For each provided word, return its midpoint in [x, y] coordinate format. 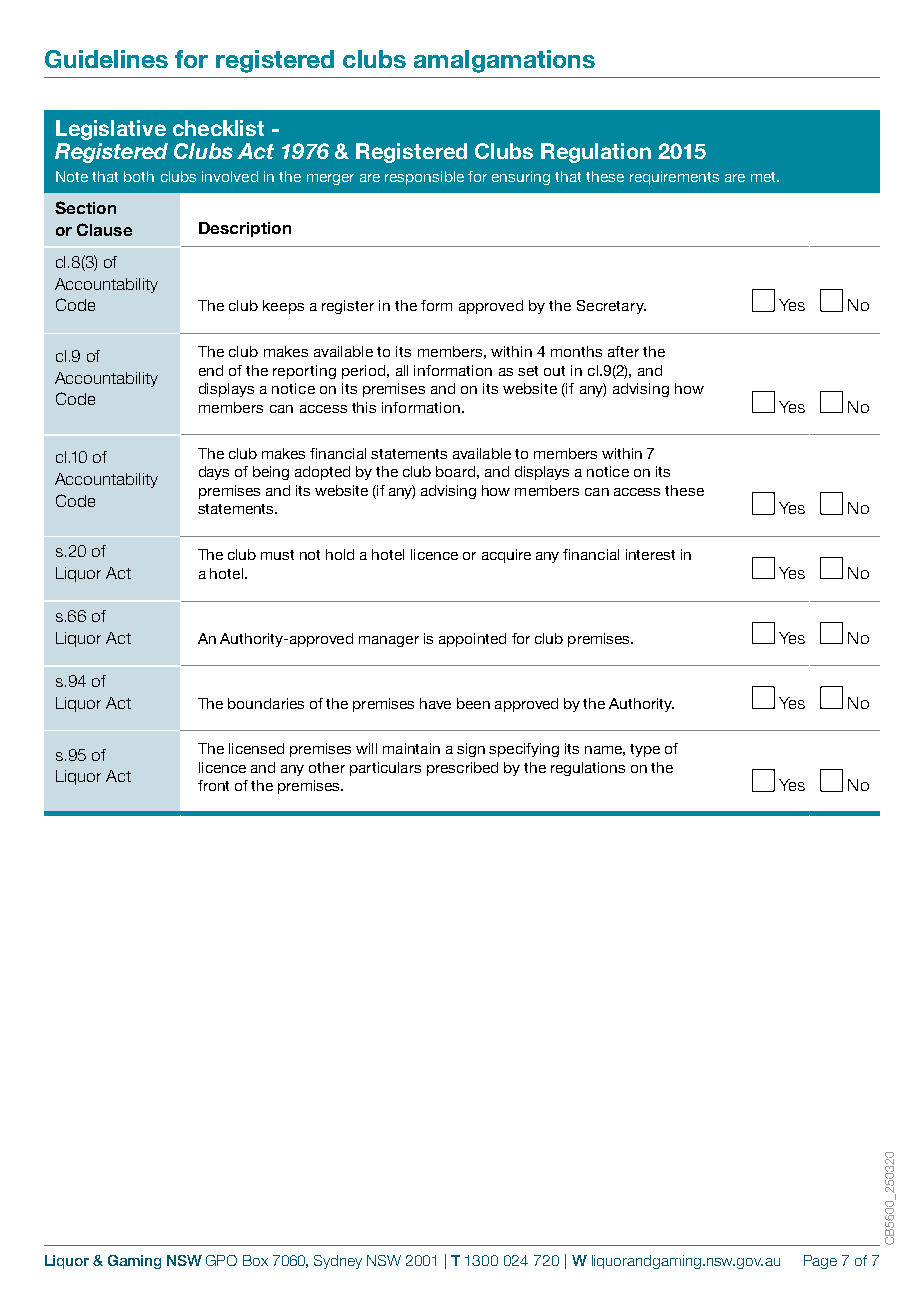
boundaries [266, 703]
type [645, 750]
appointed [472, 640]
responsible [424, 178]
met [764, 177]
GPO [221, 1260]
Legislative [111, 130]
